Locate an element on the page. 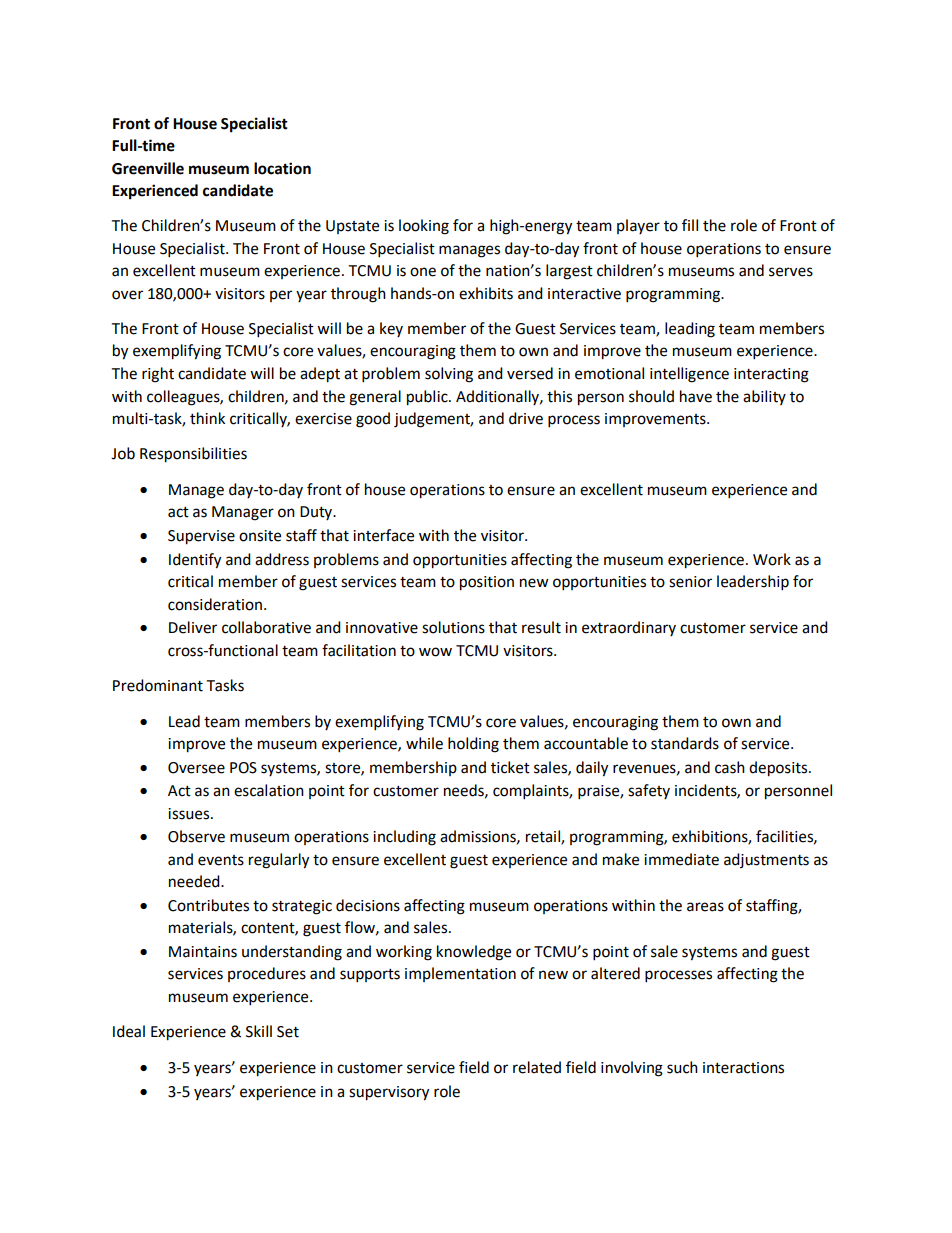 Image resolution: width=952 pixels, height=1233 pixels. fill is located at coordinates (690, 225).
